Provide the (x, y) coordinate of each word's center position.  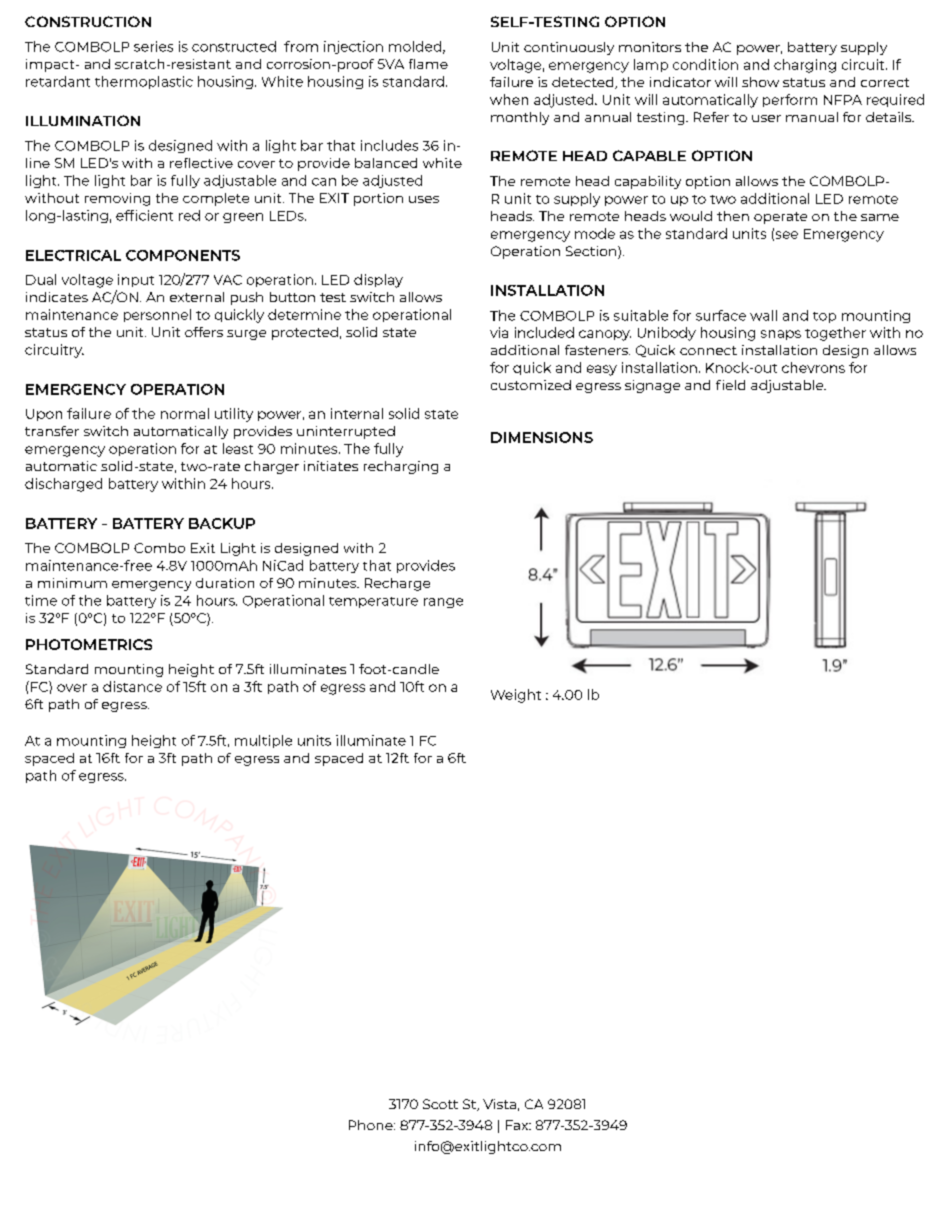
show (760, 82)
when (509, 99)
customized (531, 385)
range (443, 603)
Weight (516, 696)
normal (185, 413)
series (153, 46)
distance (132, 686)
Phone (372, 1125)
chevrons (813, 367)
